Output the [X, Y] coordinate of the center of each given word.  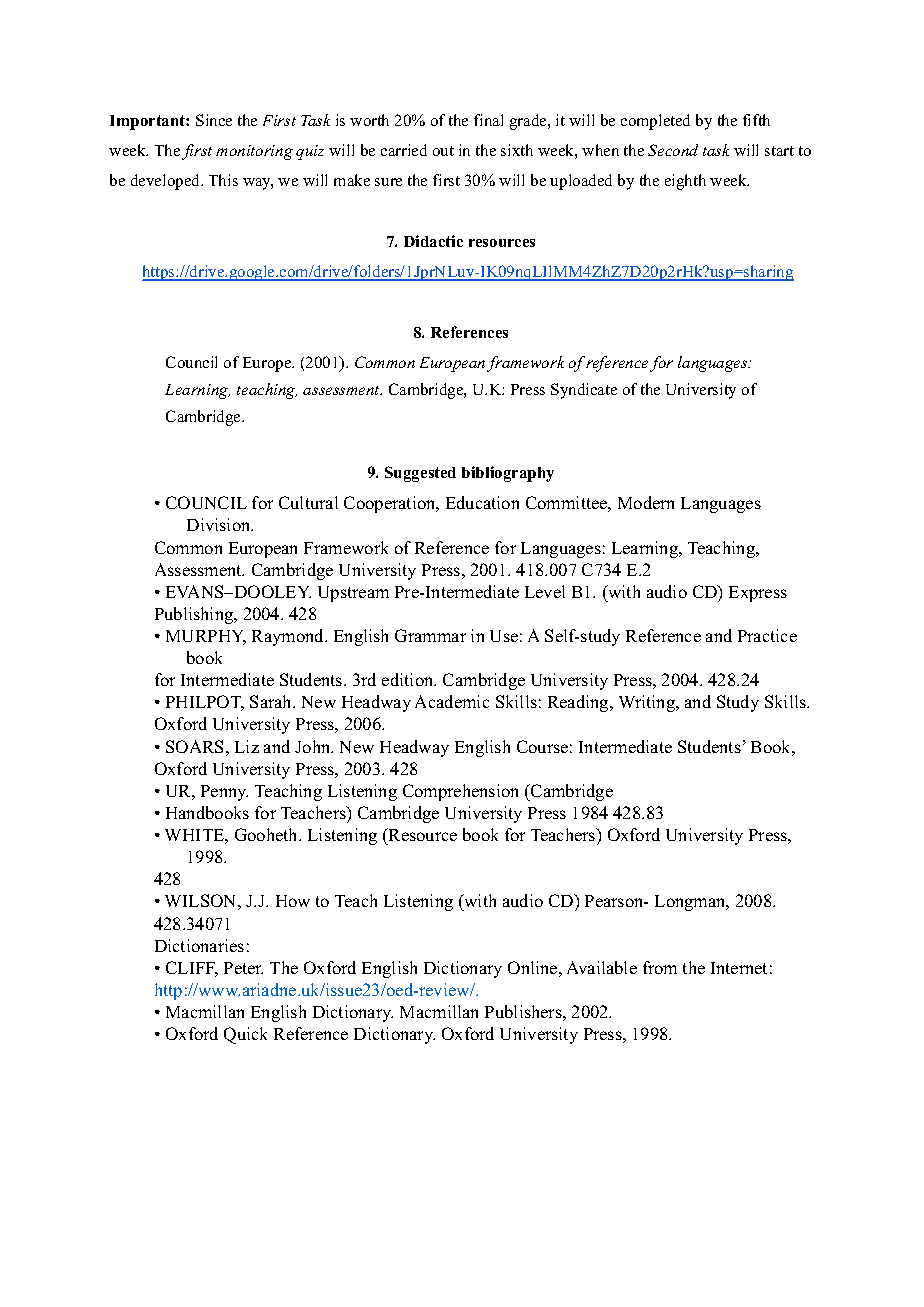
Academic [452, 701]
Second [673, 150]
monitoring [254, 152]
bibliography [508, 474]
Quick [245, 1035]
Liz [247, 746]
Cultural [308, 502]
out [443, 151]
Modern [646, 502]
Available [602, 967]
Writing [648, 703]
